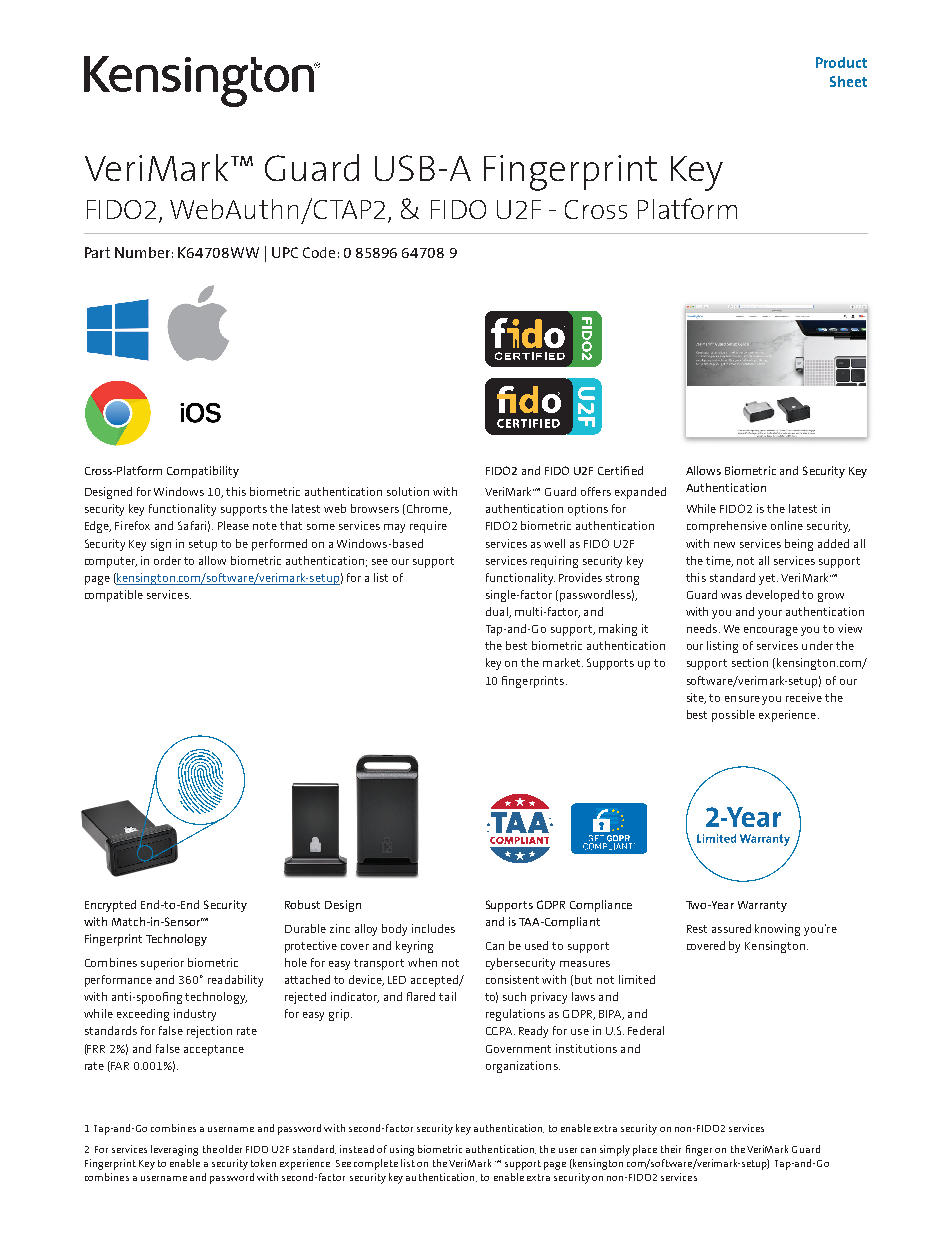 This screenshot has height=1233, width=952. What do you see at coordinates (762, 906) in the screenshot?
I see `Warranty` at bounding box center [762, 906].
